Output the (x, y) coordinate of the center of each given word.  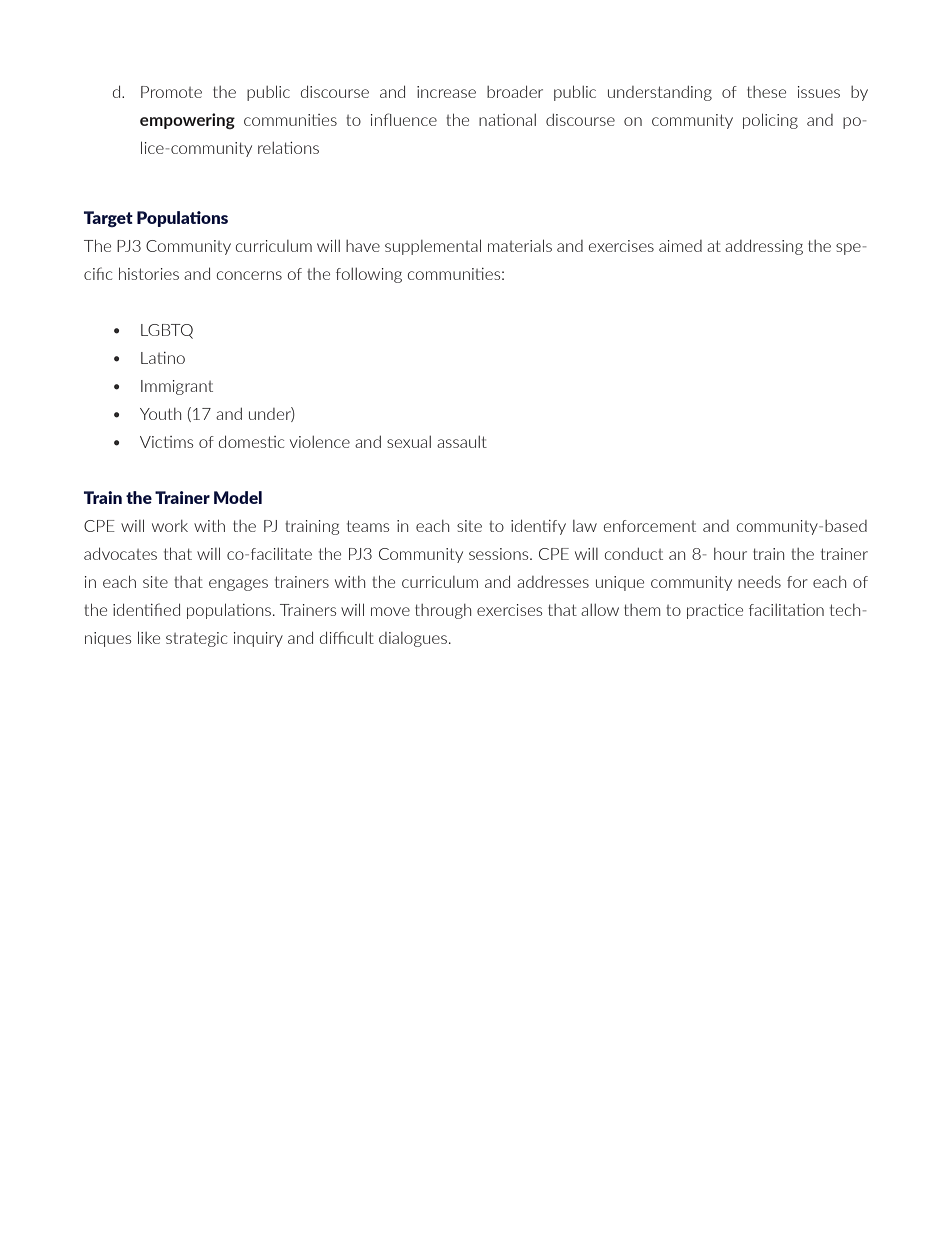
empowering (187, 121)
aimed (680, 246)
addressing (764, 247)
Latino (163, 358)
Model (238, 497)
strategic (196, 639)
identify (538, 527)
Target (108, 219)
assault (462, 442)
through (443, 611)
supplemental (433, 247)
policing (770, 121)
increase (446, 92)
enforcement (650, 526)
